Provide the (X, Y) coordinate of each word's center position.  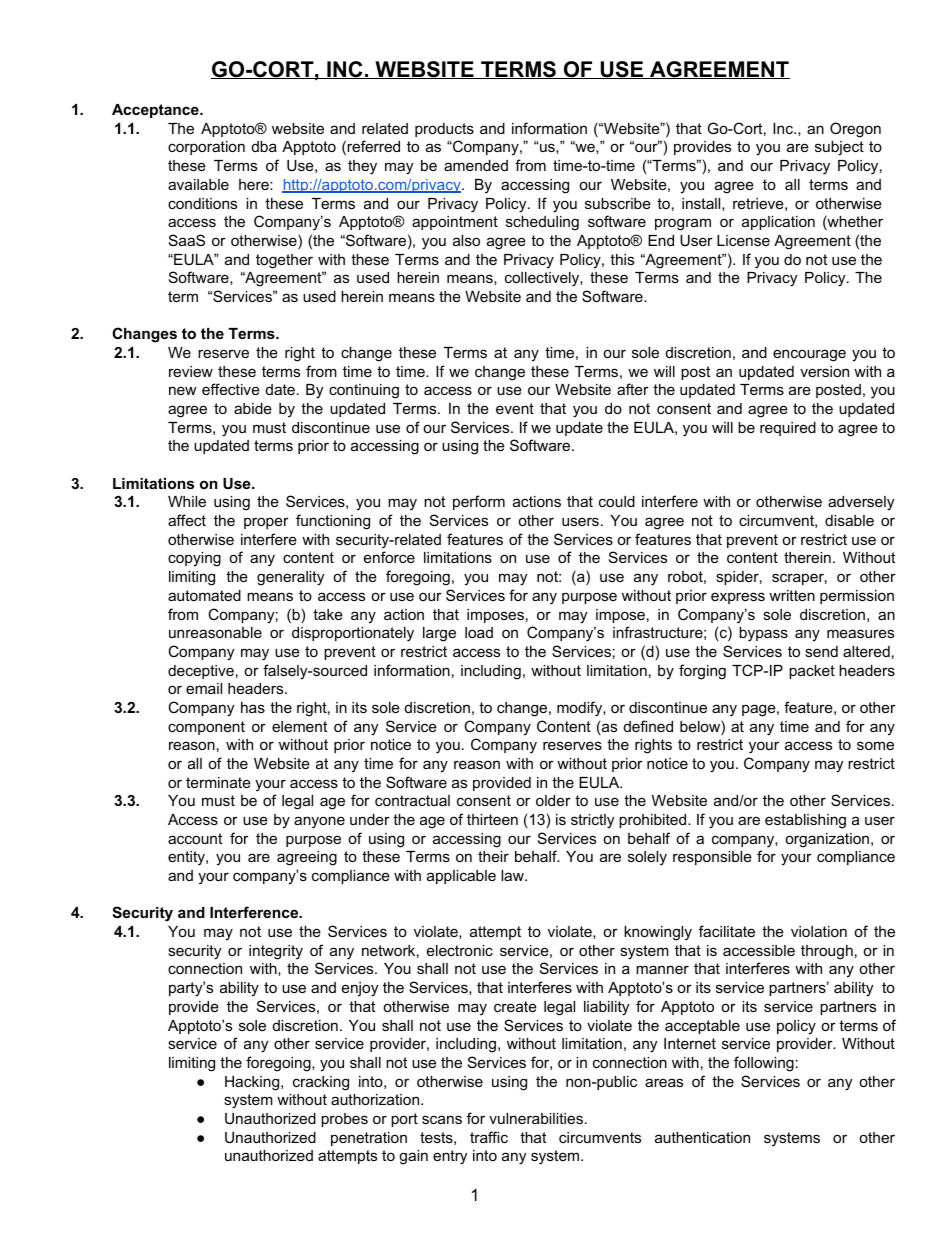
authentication (702, 1137)
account (195, 838)
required (788, 429)
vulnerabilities (536, 1118)
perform (479, 502)
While (187, 501)
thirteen (492, 819)
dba (264, 146)
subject (839, 148)
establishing (805, 821)
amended (476, 165)
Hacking (253, 1083)
